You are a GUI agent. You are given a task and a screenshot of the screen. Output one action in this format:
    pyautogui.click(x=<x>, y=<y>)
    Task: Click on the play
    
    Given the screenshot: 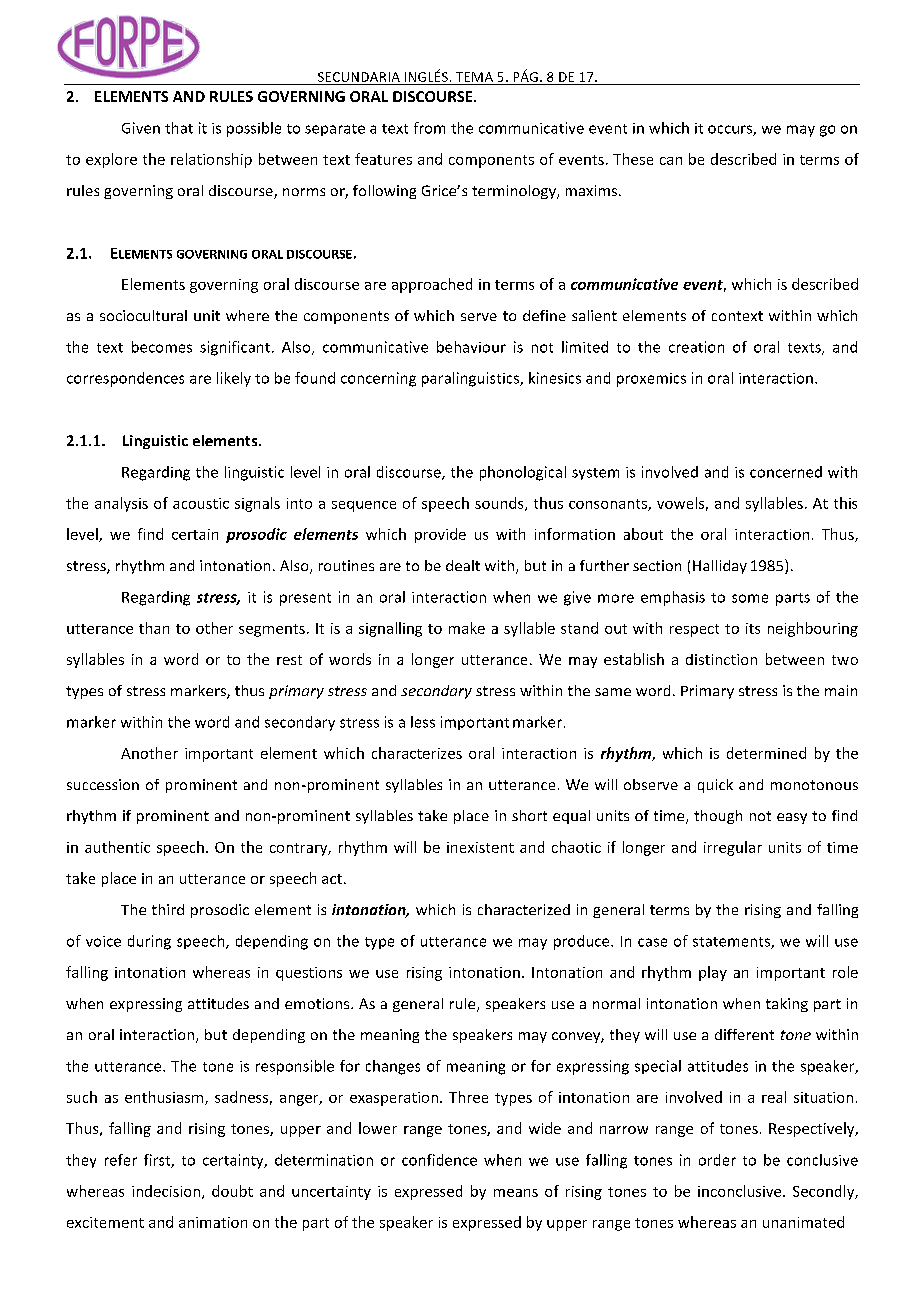 What is the action you would take?
    pyautogui.click(x=713, y=973)
